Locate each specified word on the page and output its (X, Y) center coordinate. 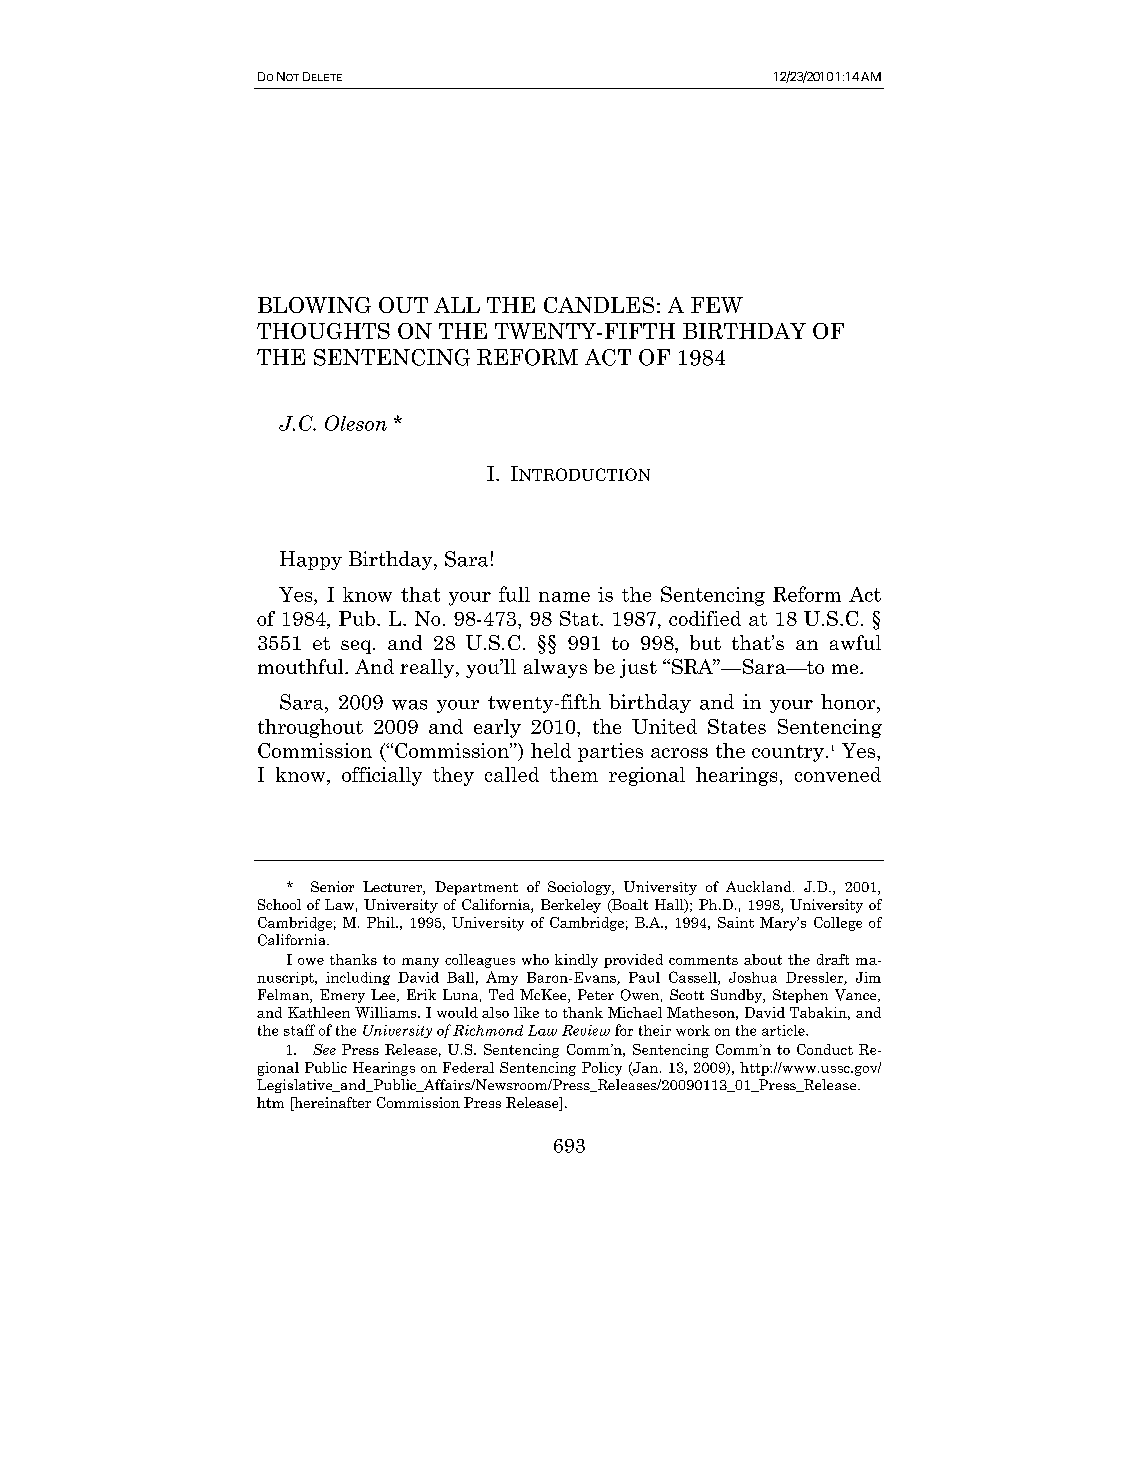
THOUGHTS (323, 331)
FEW (717, 305)
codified (705, 618)
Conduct (825, 1049)
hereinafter (331, 1104)
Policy (602, 1069)
